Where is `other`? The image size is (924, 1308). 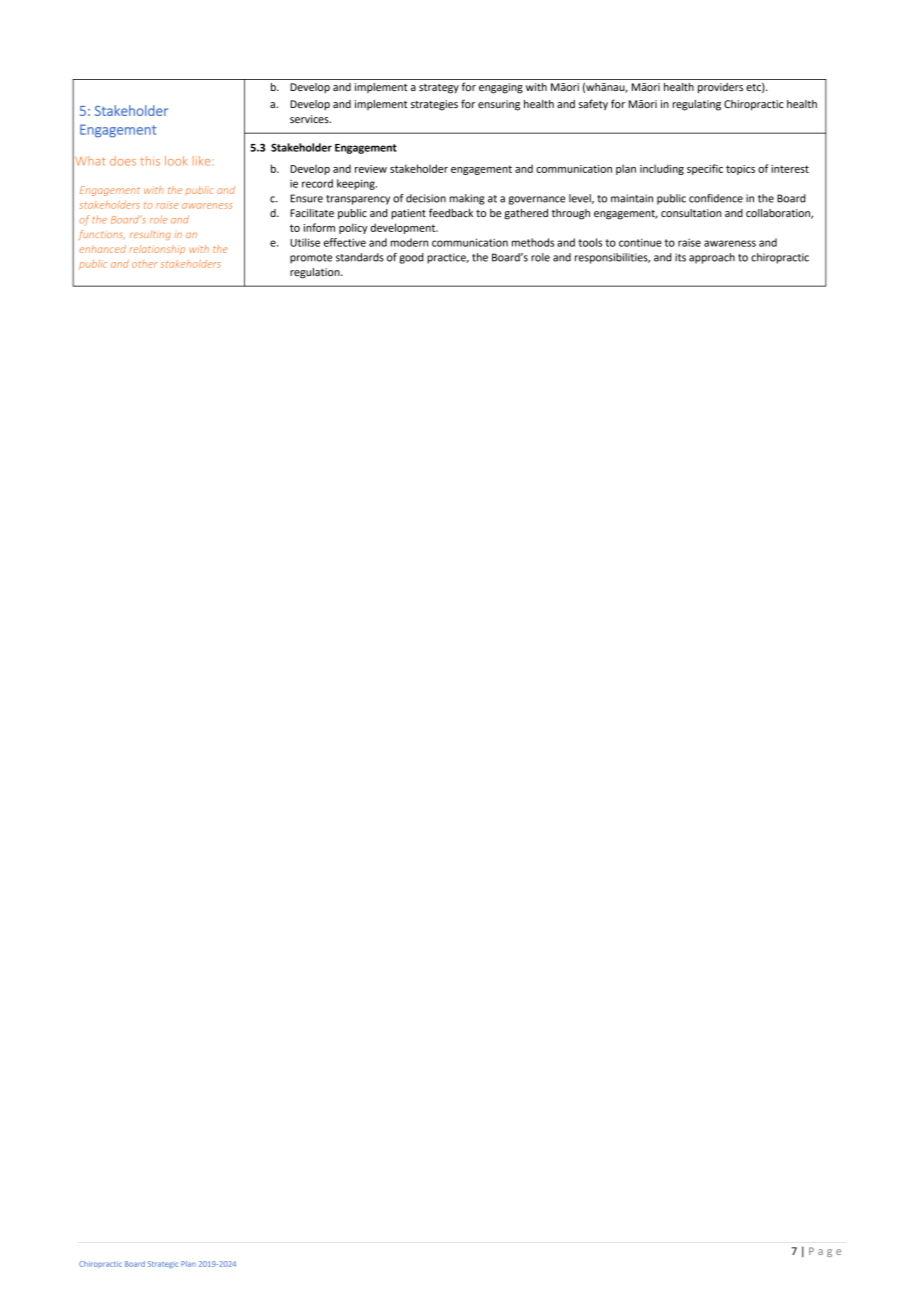
other is located at coordinates (145, 264).
